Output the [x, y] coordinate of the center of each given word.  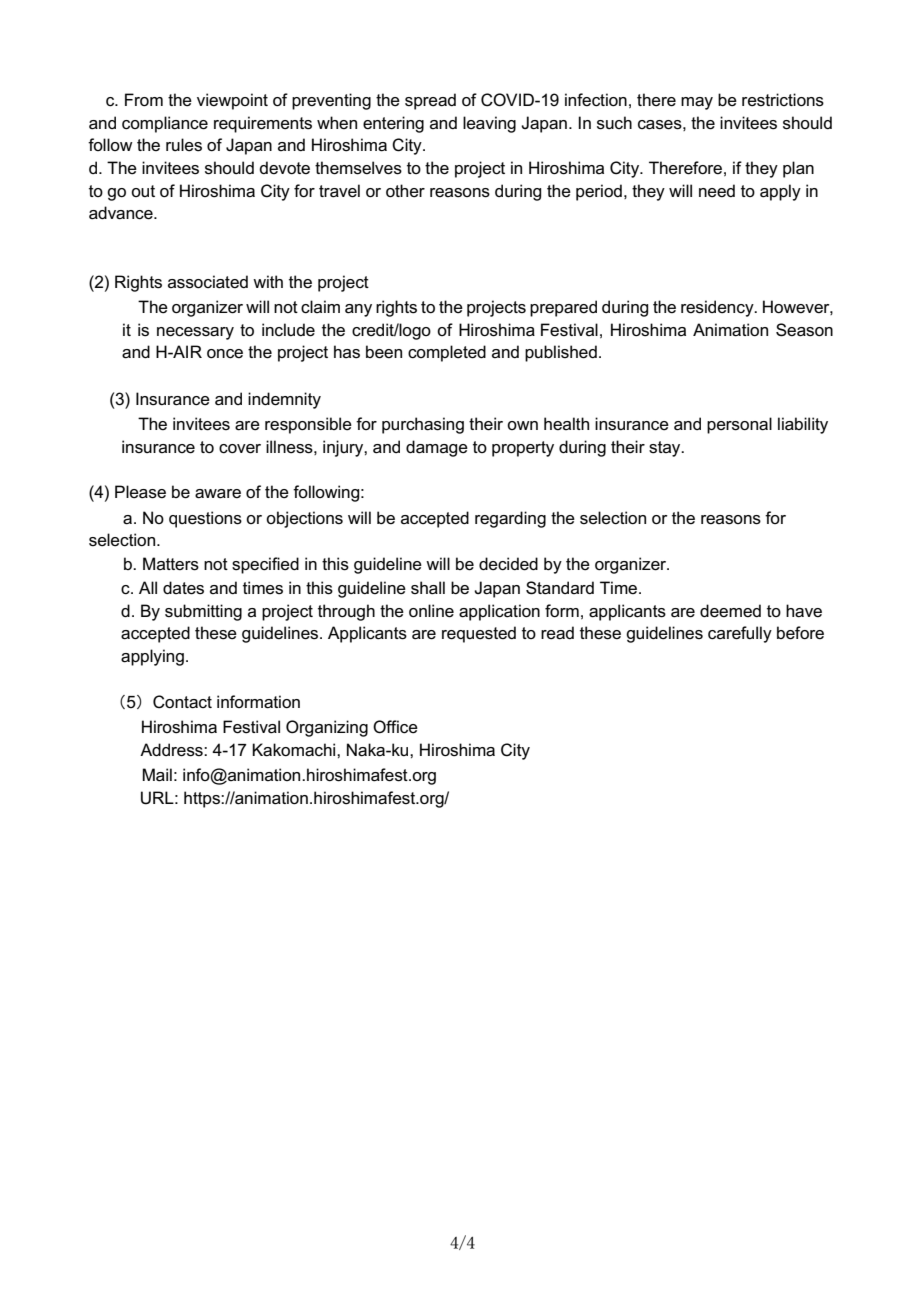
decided [508, 564]
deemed [730, 611]
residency [718, 308]
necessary [195, 333]
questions [205, 519]
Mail [157, 775]
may [697, 103]
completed [447, 353]
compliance [165, 124]
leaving [489, 124]
